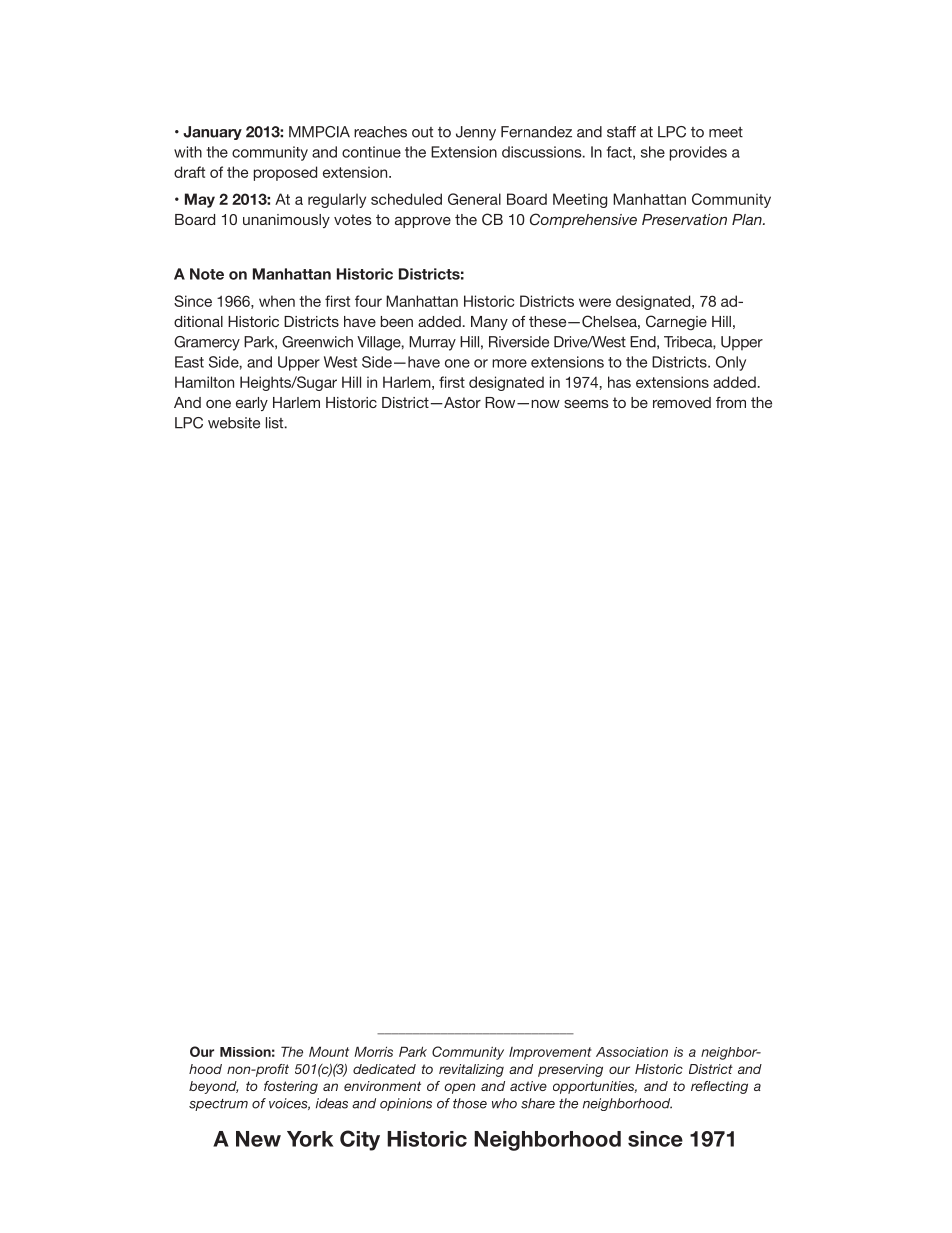  I want to click on proposed, so click(285, 173).
